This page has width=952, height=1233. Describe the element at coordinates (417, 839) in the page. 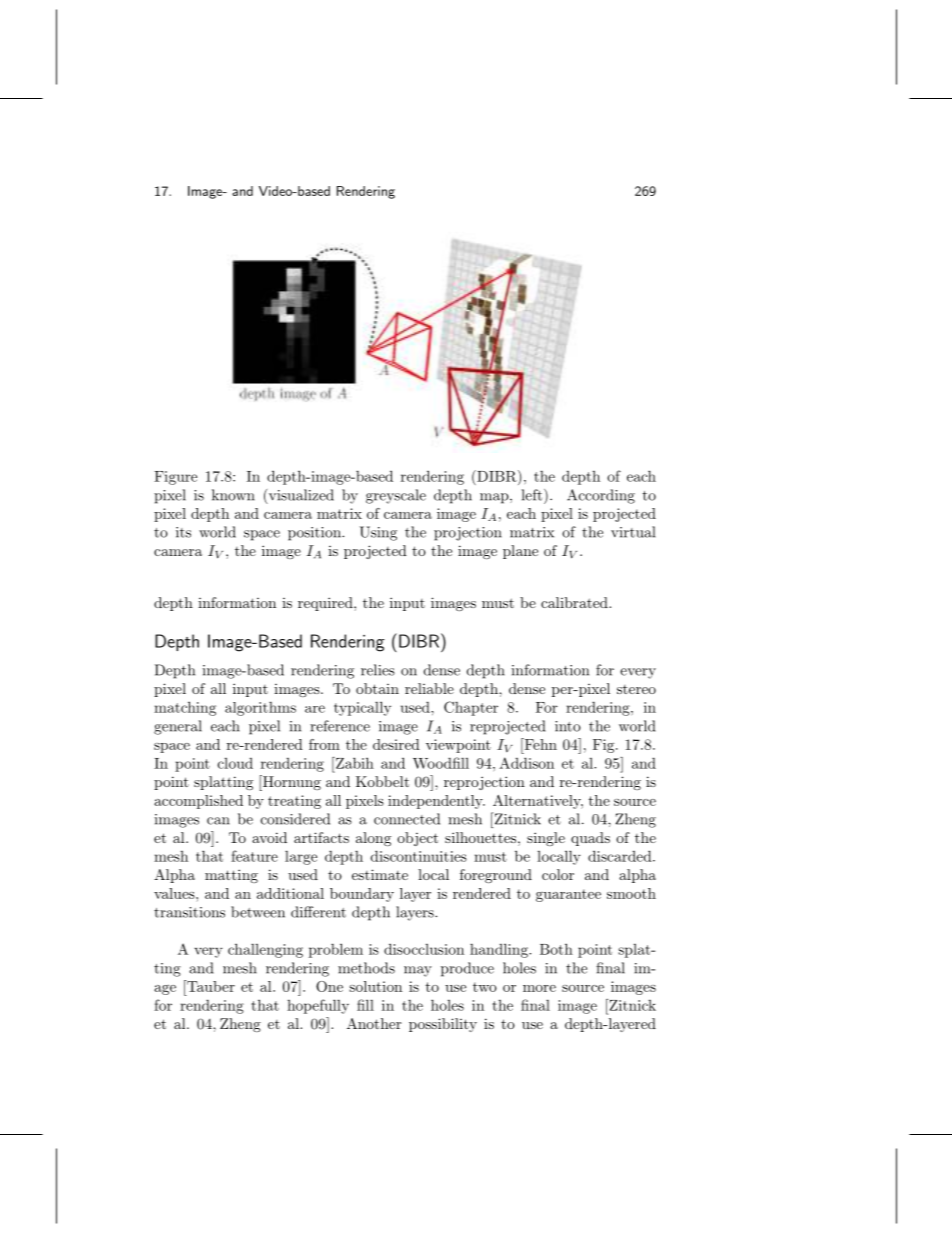

I see `object` at that location.
